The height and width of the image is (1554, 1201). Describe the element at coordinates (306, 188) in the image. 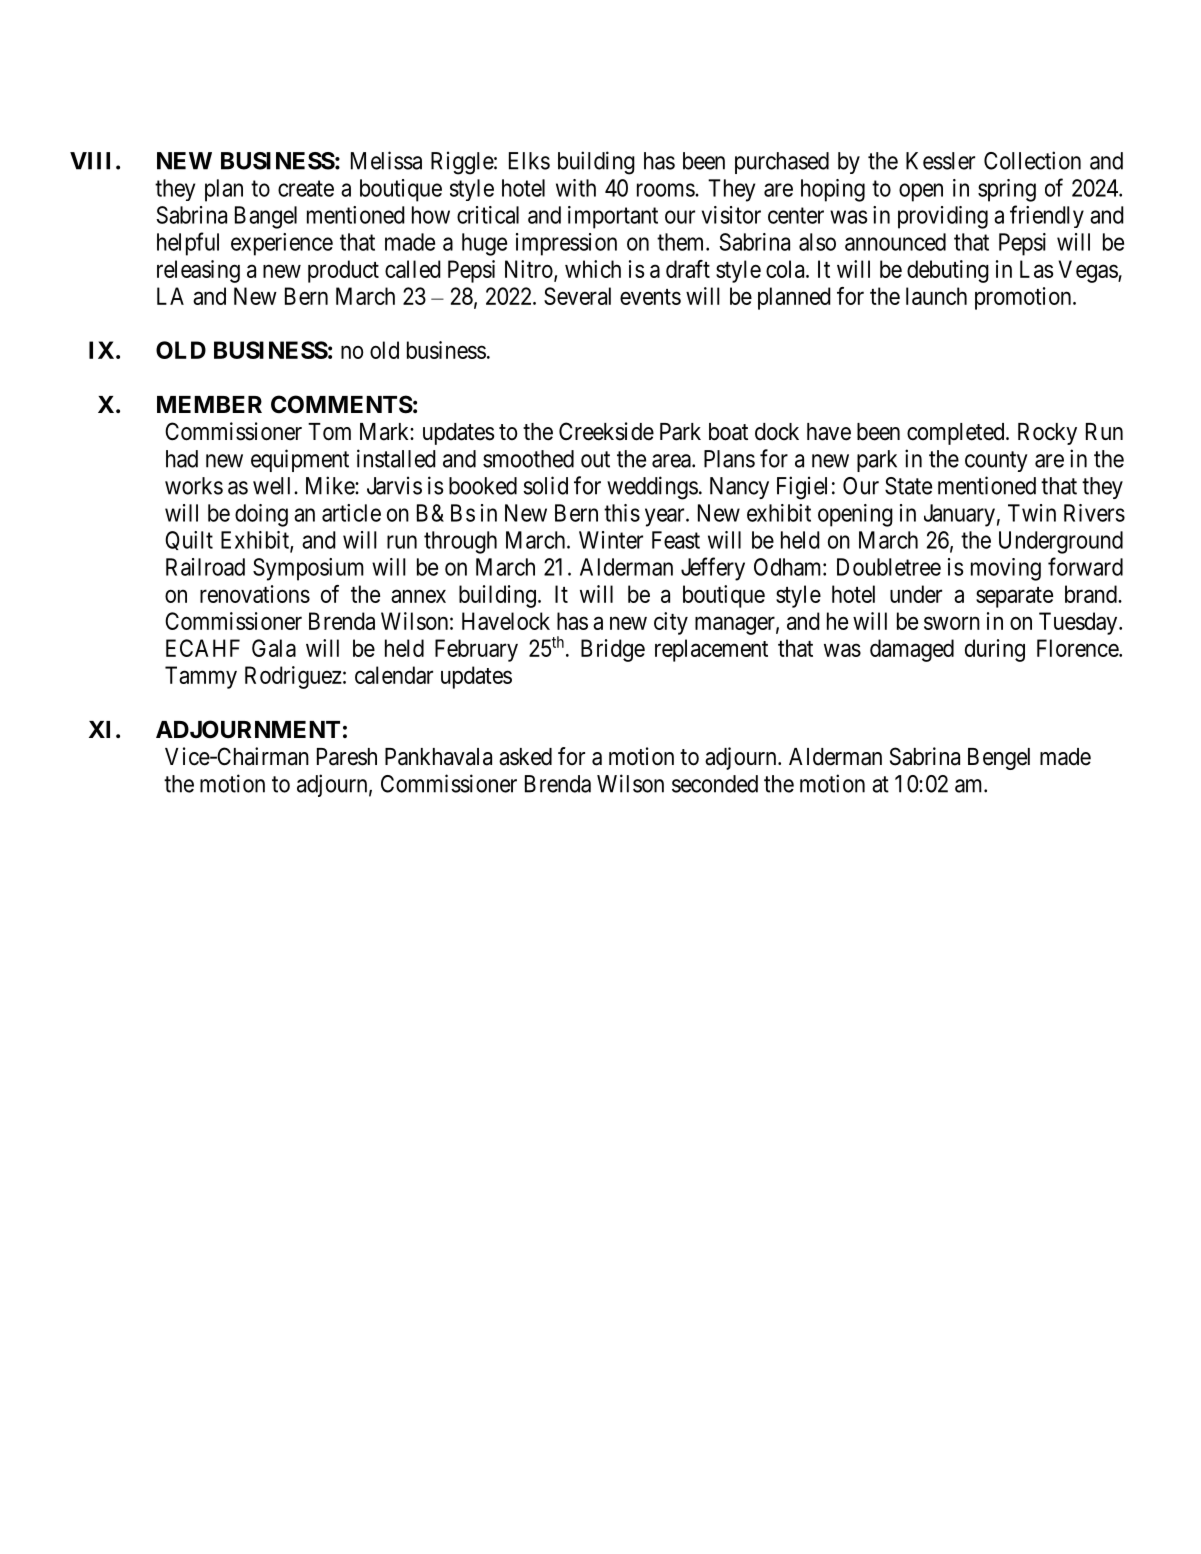

I see `create` at that location.
